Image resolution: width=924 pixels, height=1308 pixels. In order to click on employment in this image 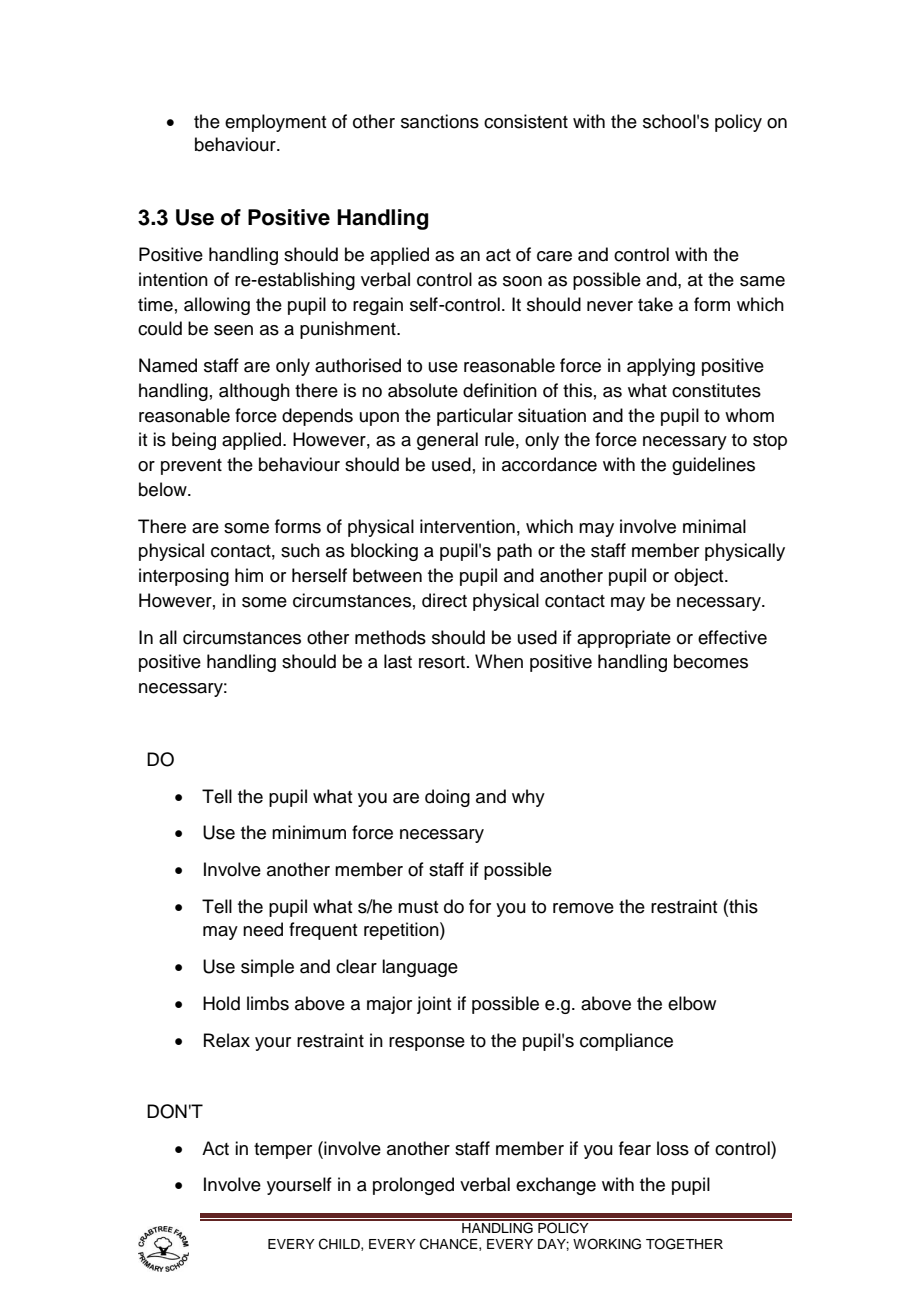, I will do `click(275, 123)`.
